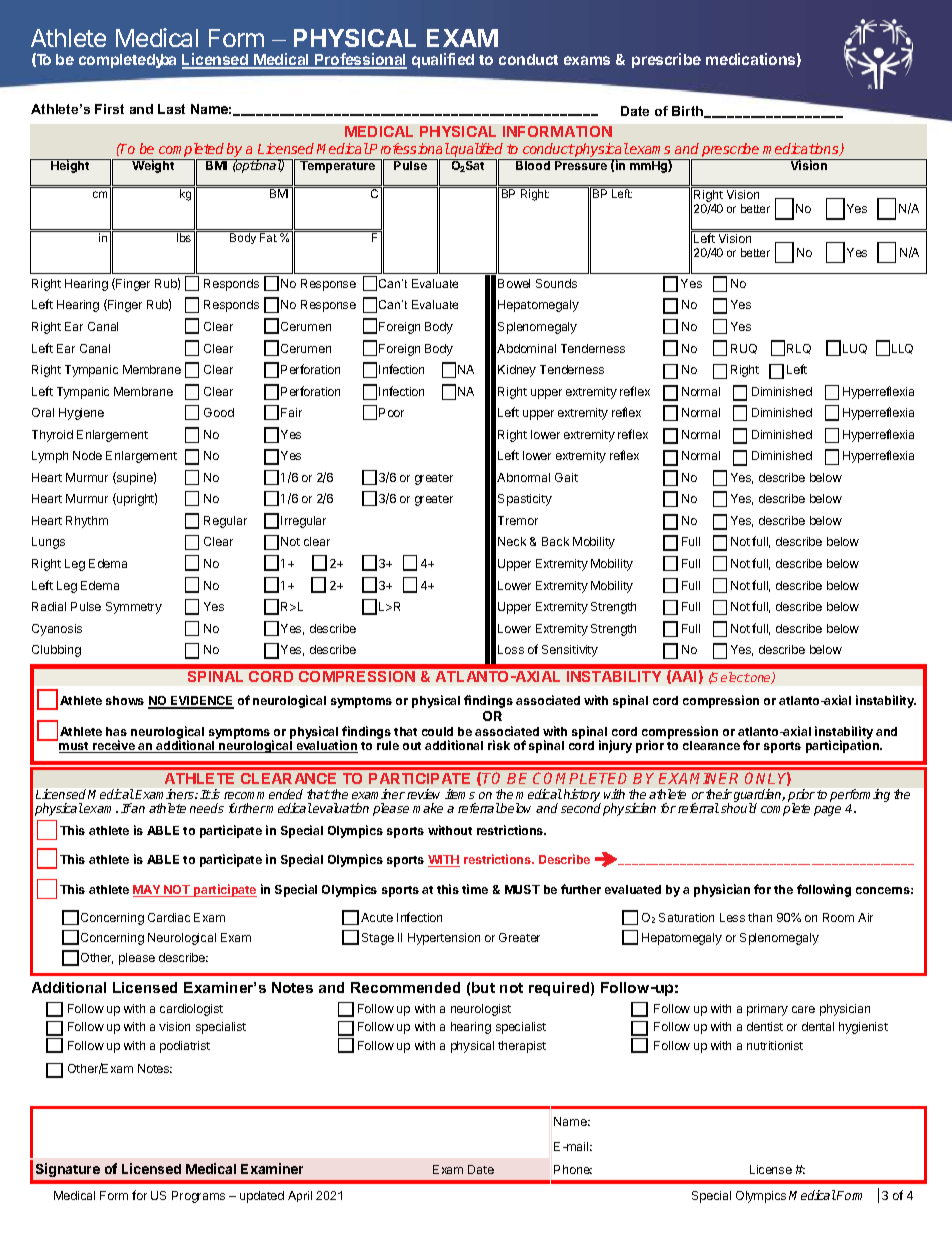 The width and height of the image is (952, 1233). I want to click on Rhythm, so click(87, 522).
